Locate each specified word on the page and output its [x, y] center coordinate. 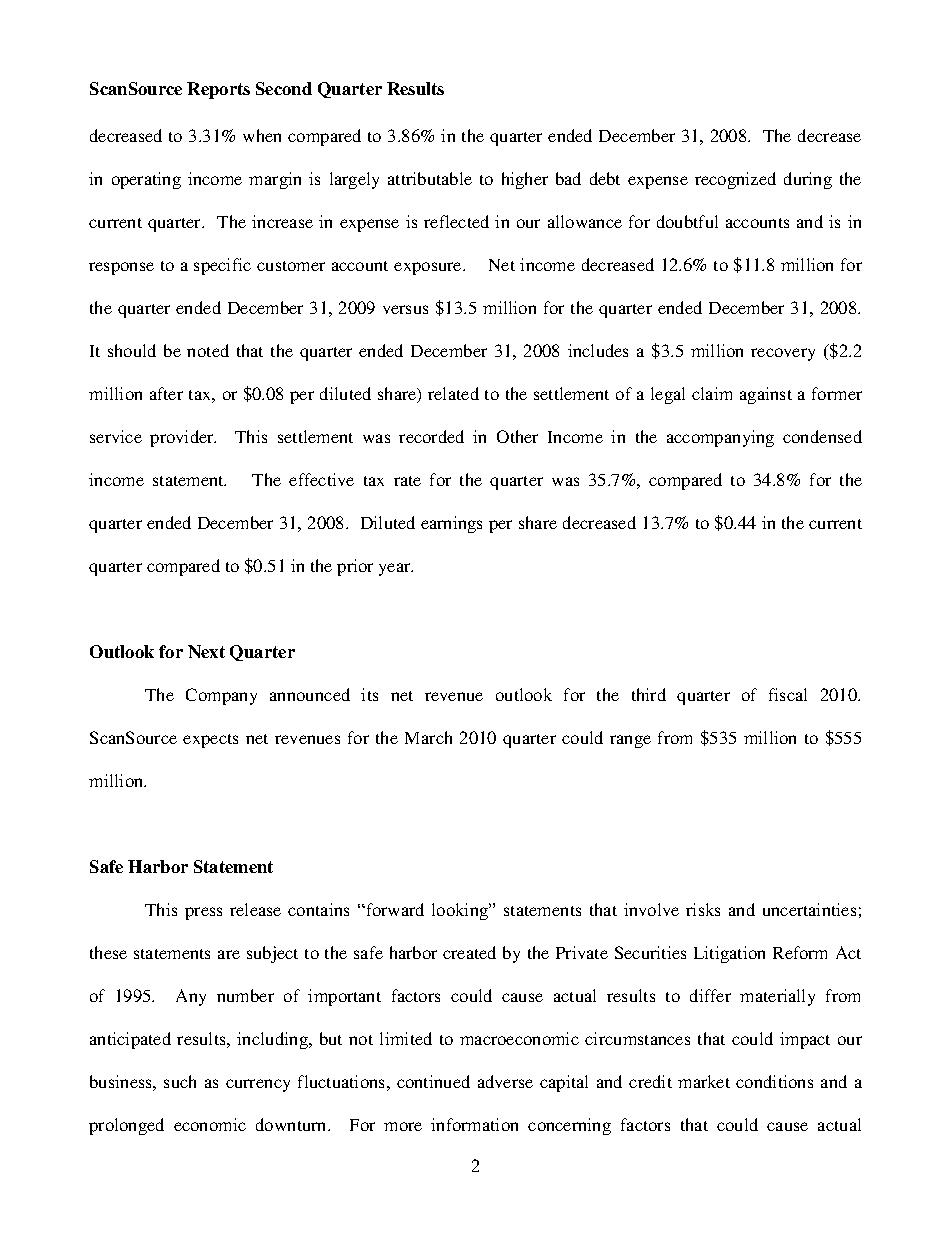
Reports [218, 90]
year [396, 569]
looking [461, 911]
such [180, 1081]
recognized [735, 180]
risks [703, 909]
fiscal [788, 694]
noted [208, 350]
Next [206, 651]
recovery [783, 354]
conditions [774, 1081]
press [203, 913]
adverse [505, 1081]
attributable [430, 178]
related [453, 393]
